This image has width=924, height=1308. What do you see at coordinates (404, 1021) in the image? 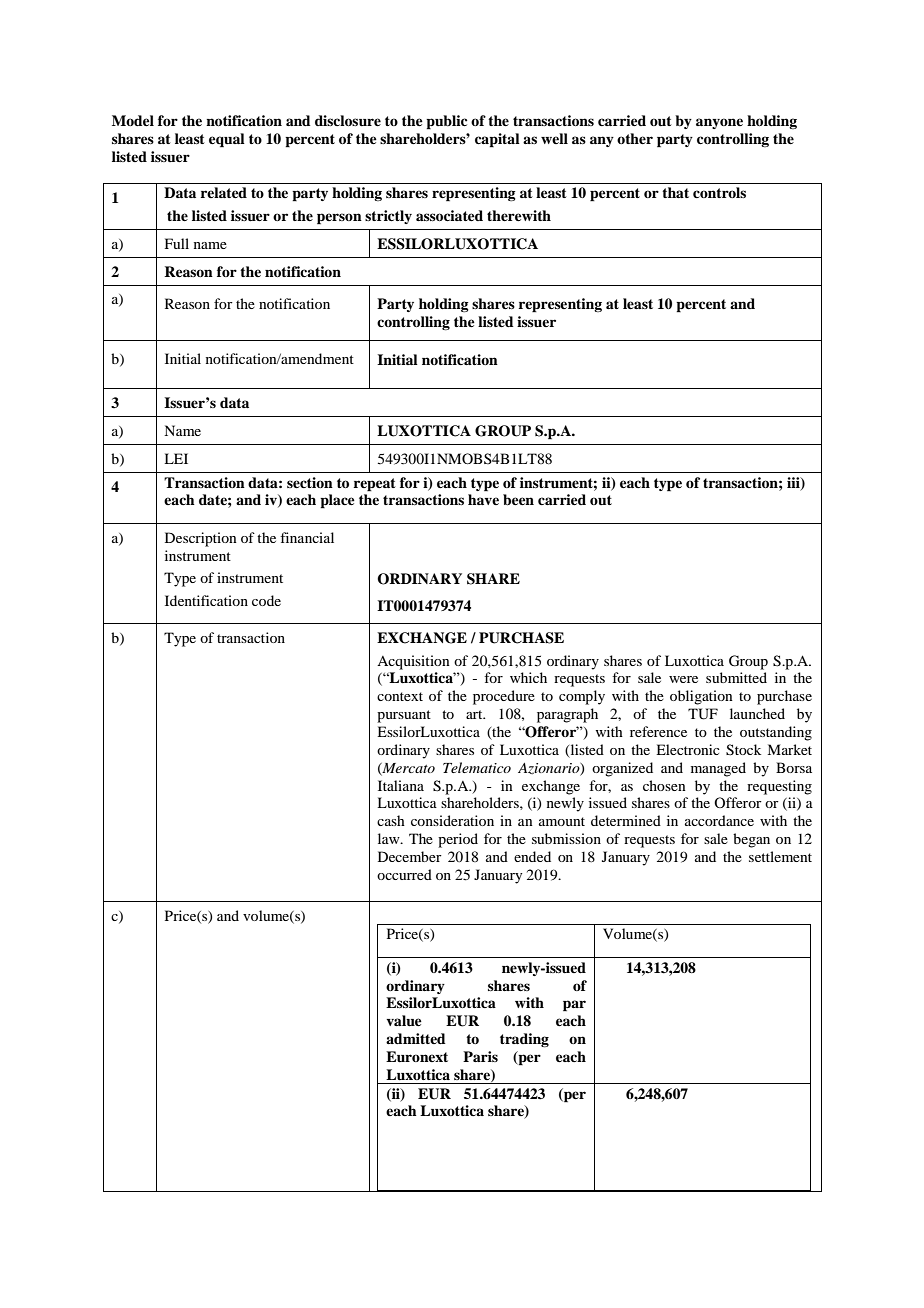
I see `value` at bounding box center [404, 1021].
